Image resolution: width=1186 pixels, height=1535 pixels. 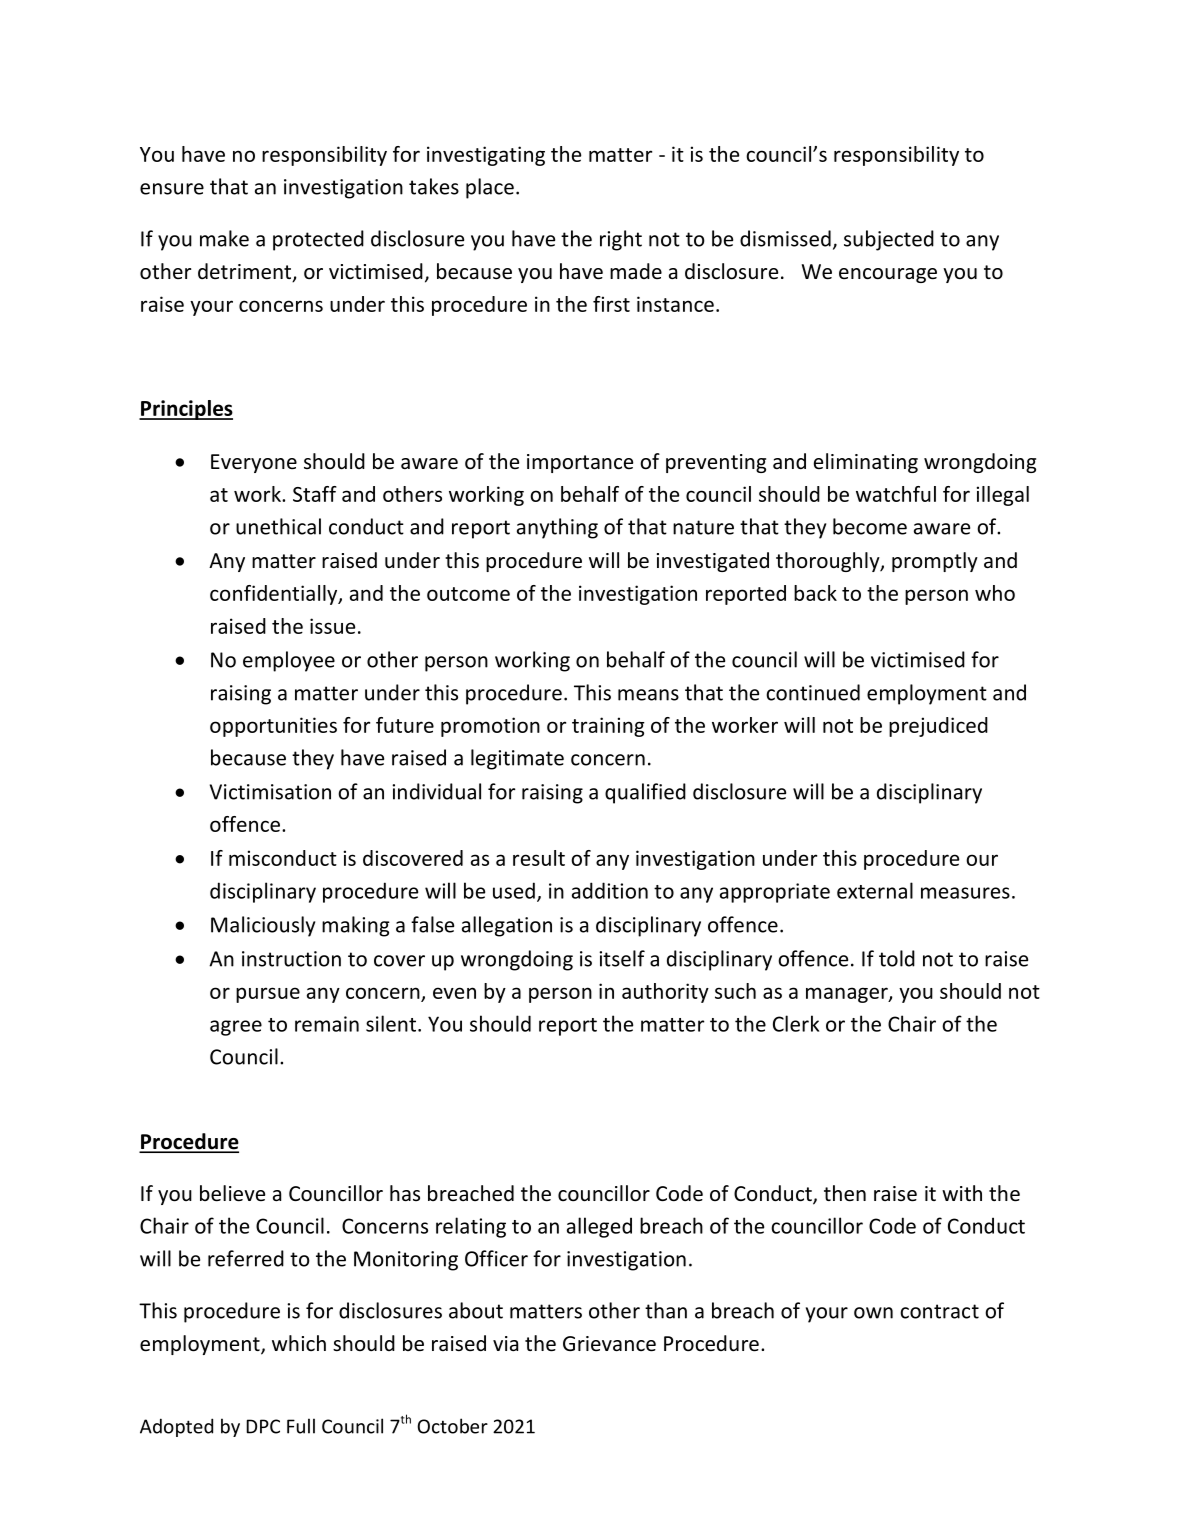 I want to click on make, so click(x=224, y=238).
